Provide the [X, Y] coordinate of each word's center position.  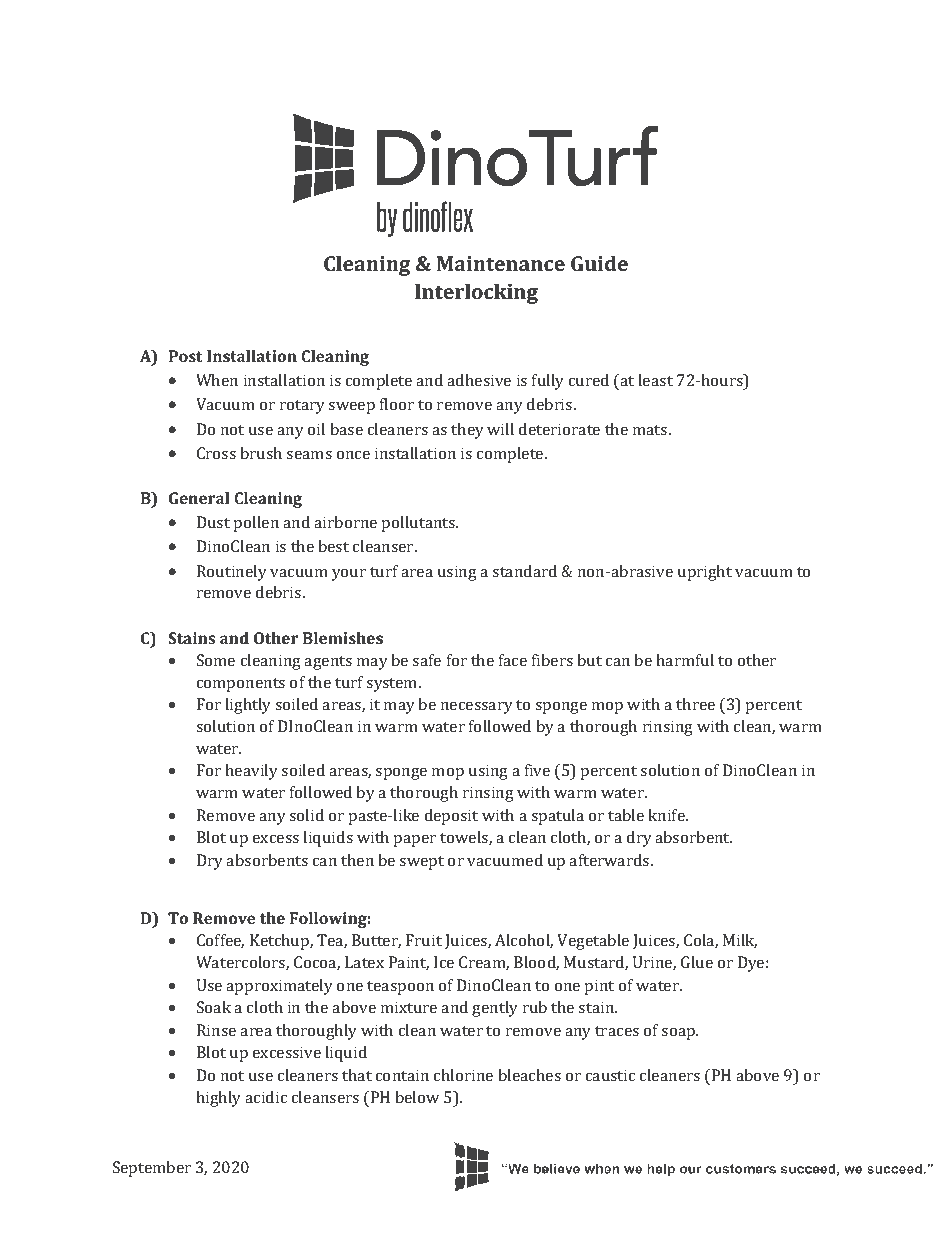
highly [218, 1099]
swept [421, 863]
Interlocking [476, 293]
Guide [599, 263]
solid [306, 815]
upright [705, 573]
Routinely [232, 573]
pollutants [420, 524]
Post [185, 356]
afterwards [610, 860]
